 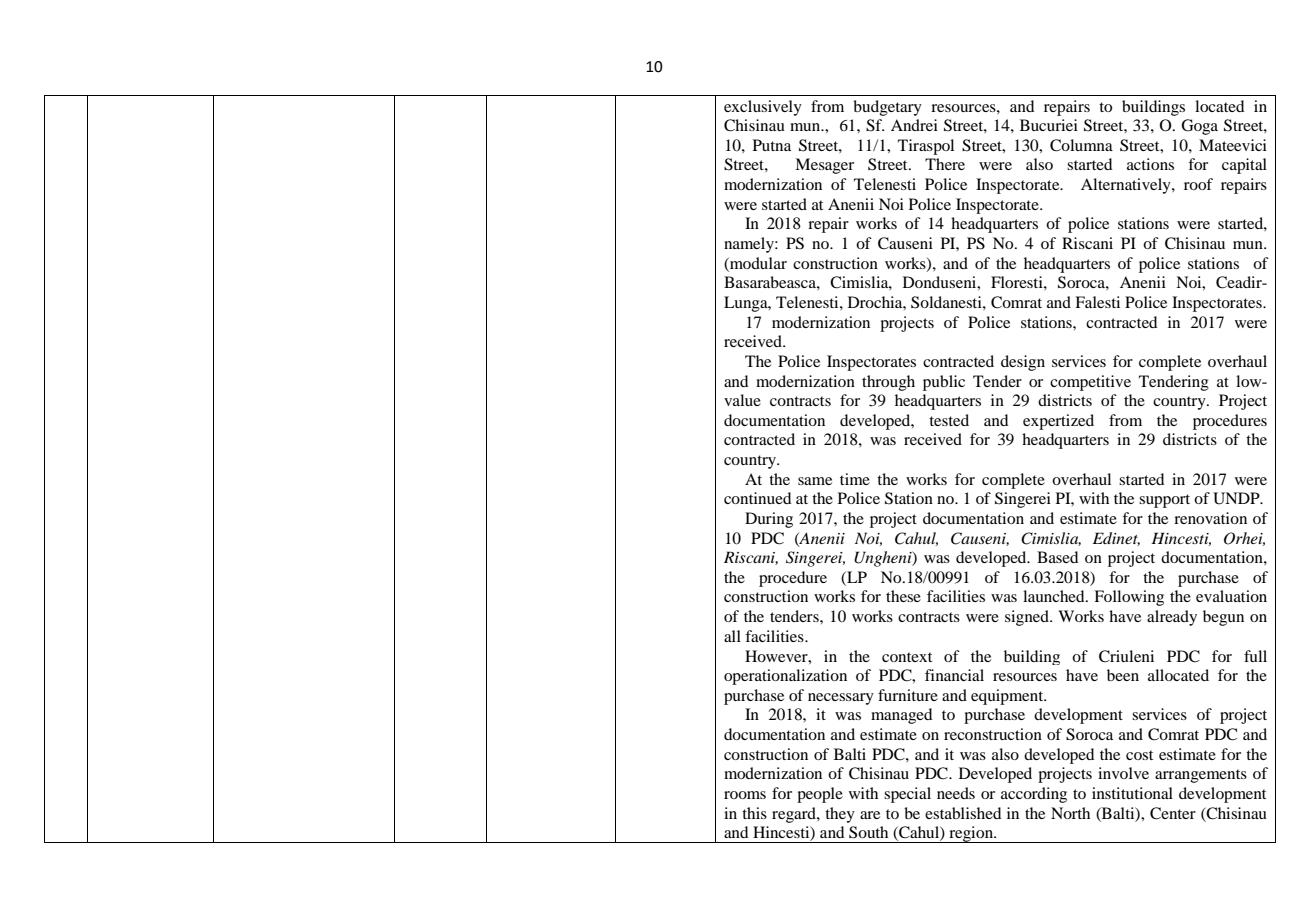 What do you see at coordinates (888, 383) in the page?
I see `through` at bounding box center [888, 383].
